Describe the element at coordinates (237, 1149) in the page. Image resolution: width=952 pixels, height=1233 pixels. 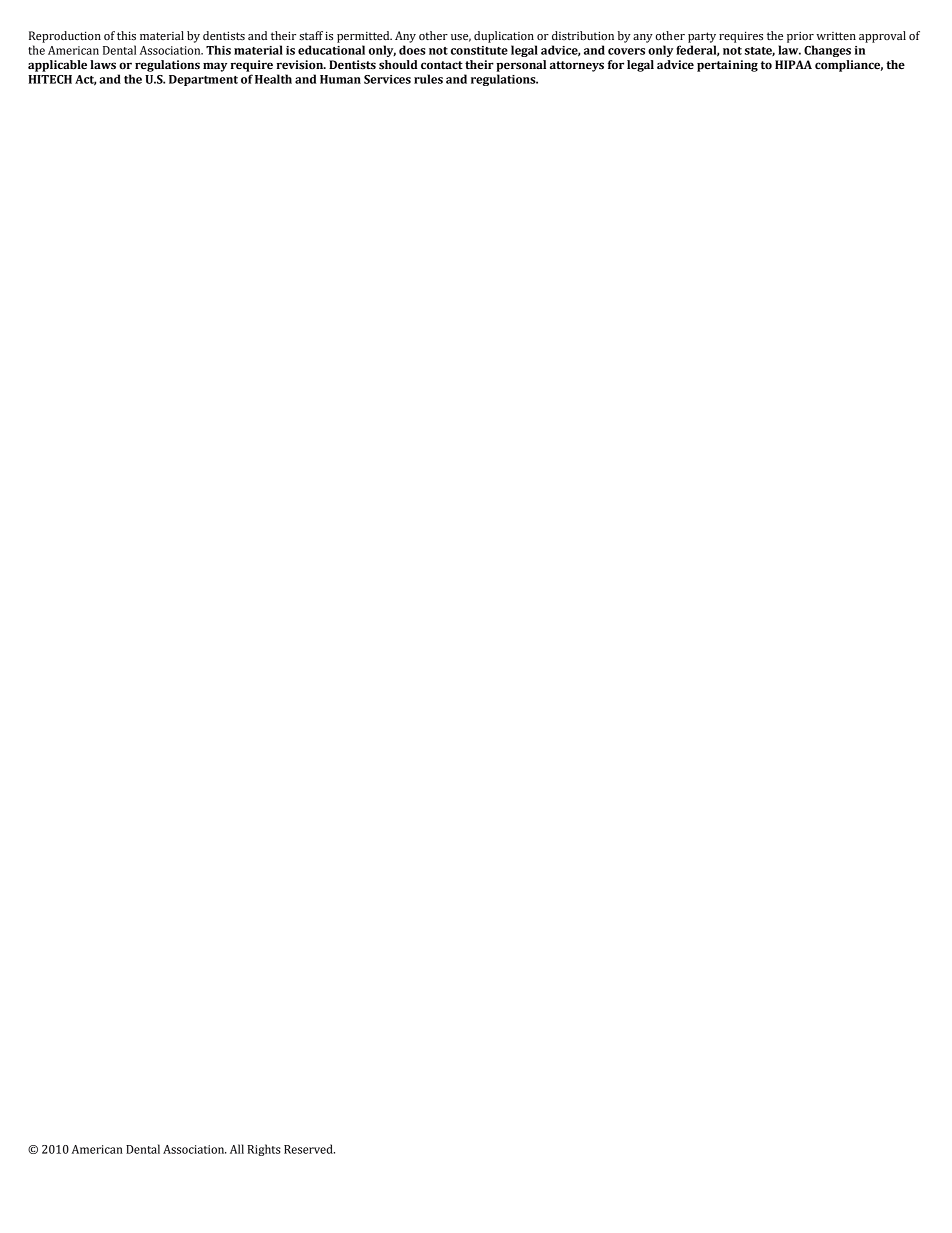
I see `All` at that location.
